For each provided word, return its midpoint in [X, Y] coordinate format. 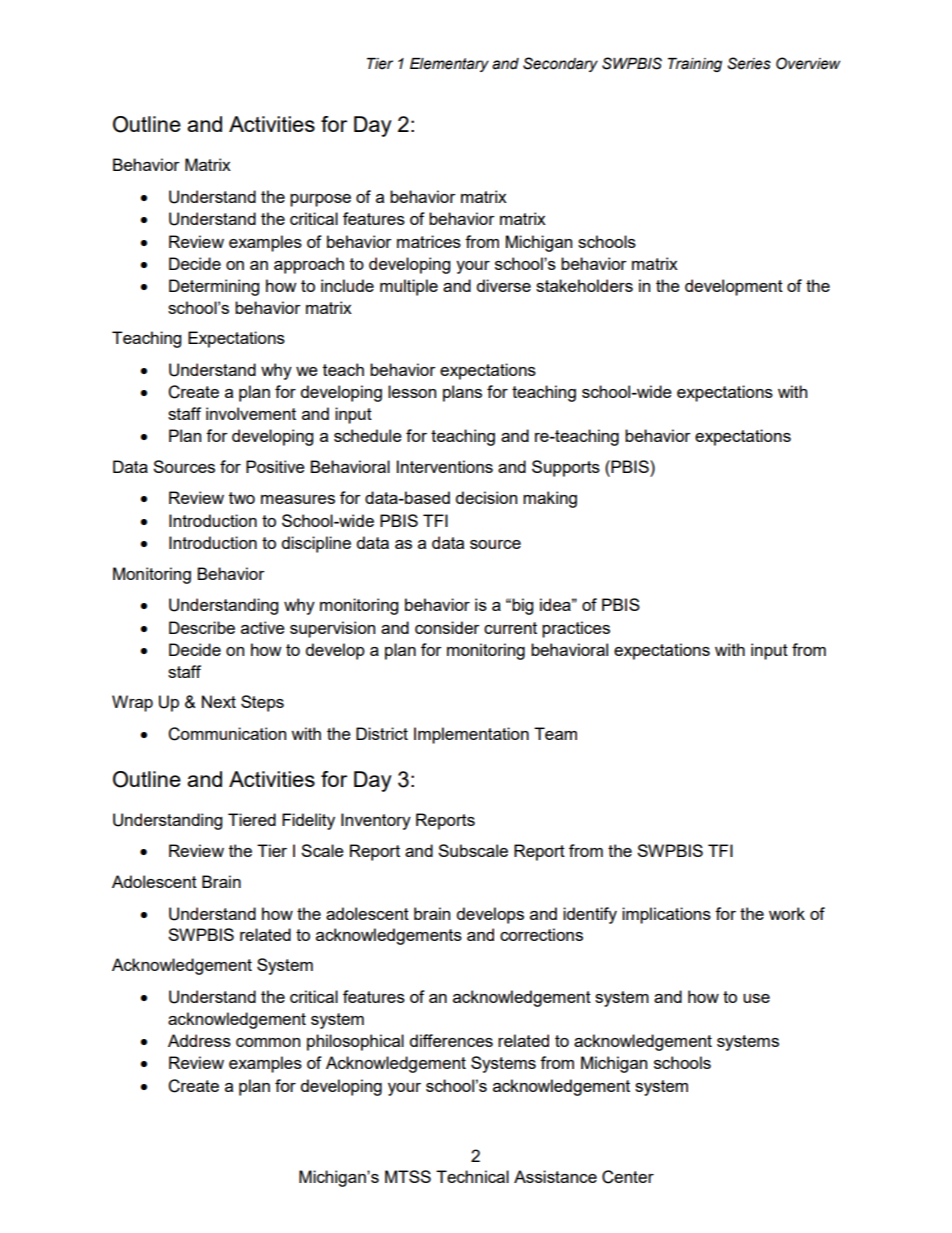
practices [576, 629]
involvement [251, 413]
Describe [202, 627]
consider [447, 627]
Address [199, 1040]
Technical [472, 1176]
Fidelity [308, 821]
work [787, 913]
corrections [541, 934]
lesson [412, 391]
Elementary [449, 65]
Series [749, 63]
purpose [320, 200]
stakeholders [584, 285]
